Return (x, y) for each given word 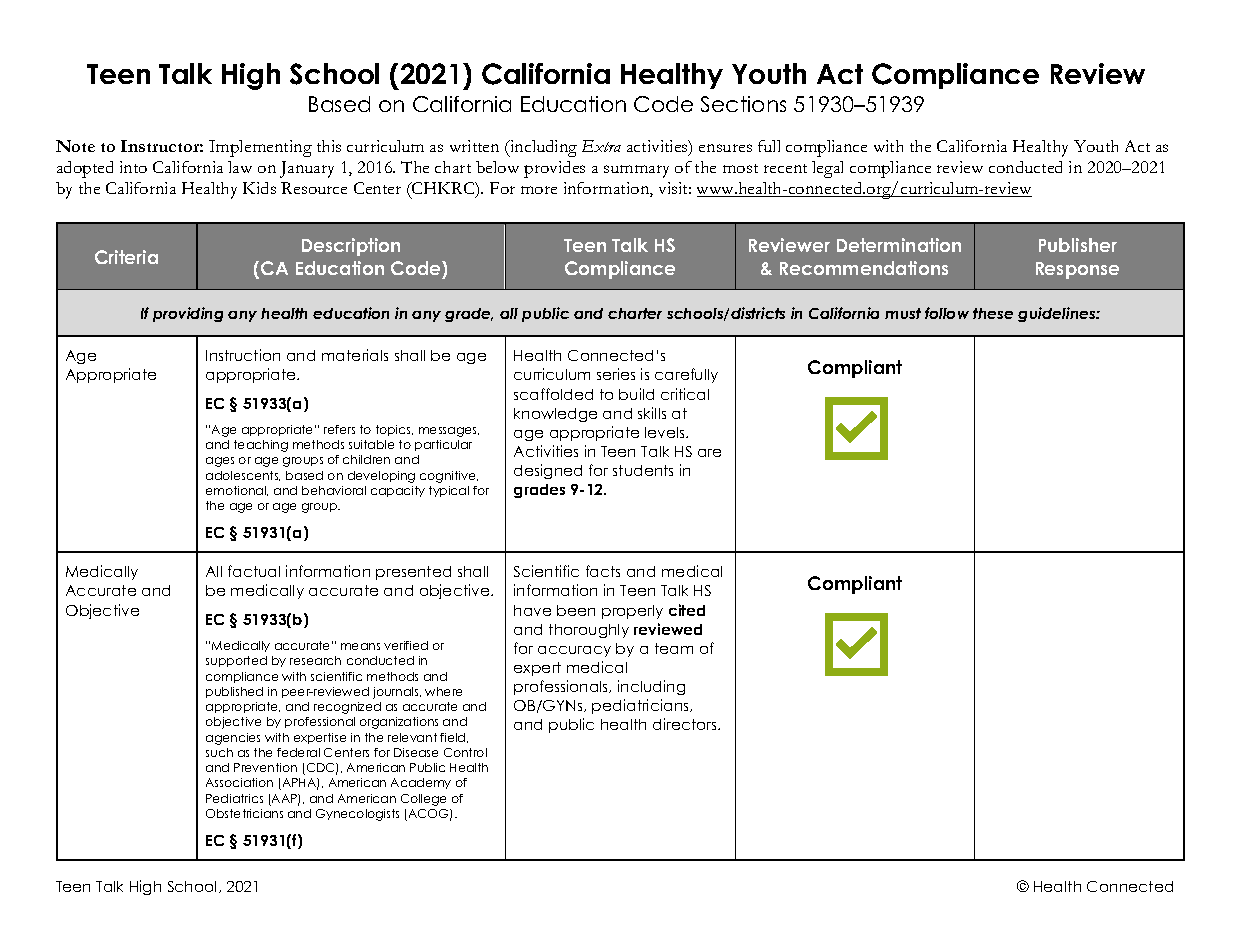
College (423, 800)
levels (666, 432)
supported (236, 661)
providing (188, 314)
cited (687, 610)
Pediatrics (234, 798)
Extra (601, 146)
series (616, 374)
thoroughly (589, 631)
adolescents (243, 476)
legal (827, 169)
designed (548, 471)
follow (947, 313)
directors (686, 724)
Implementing (260, 148)
